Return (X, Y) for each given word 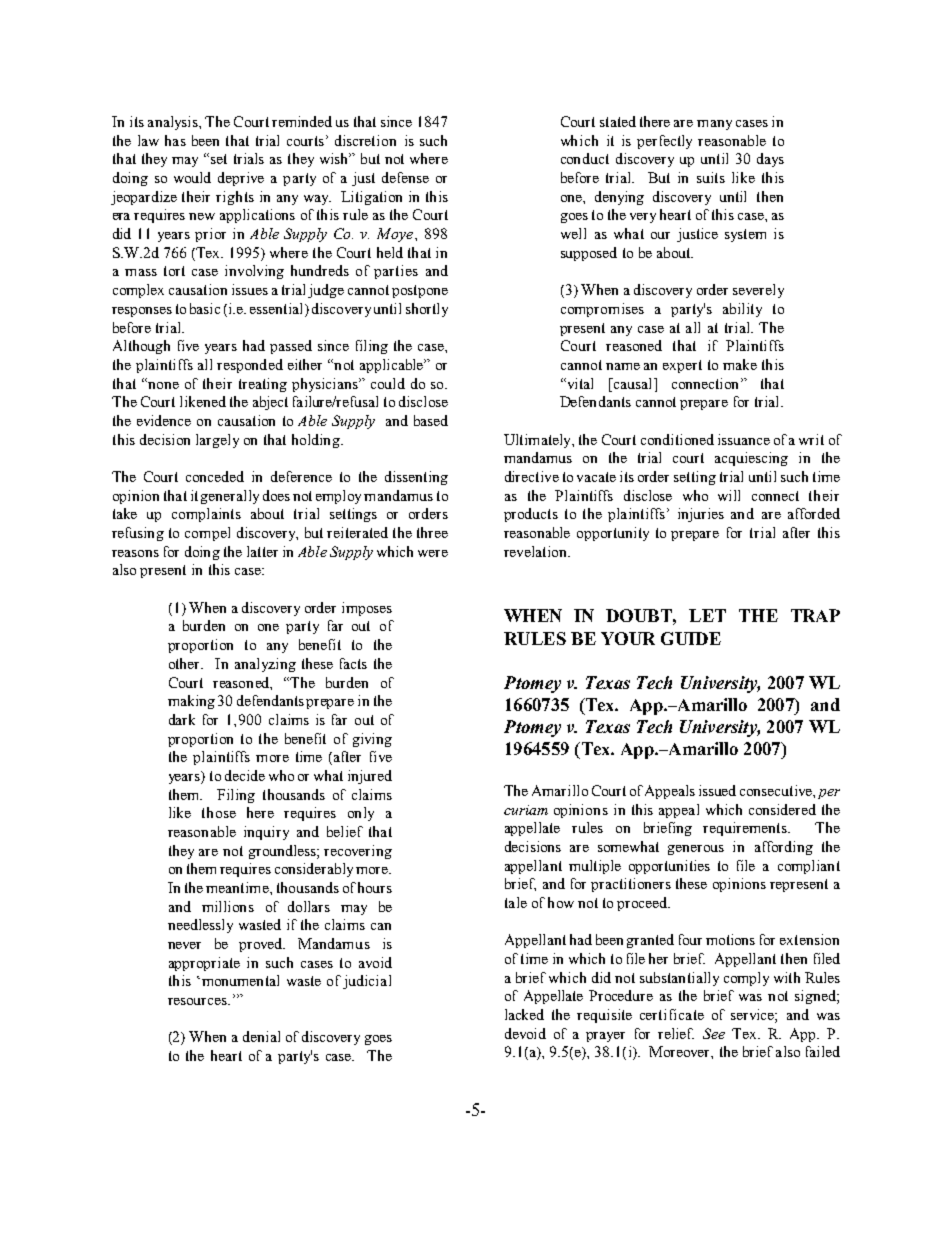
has (175, 140)
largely (217, 441)
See (714, 1033)
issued (717, 790)
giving (372, 740)
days (770, 160)
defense (405, 177)
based (431, 420)
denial (261, 1036)
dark (182, 719)
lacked (524, 1014)
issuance (744, 439)
